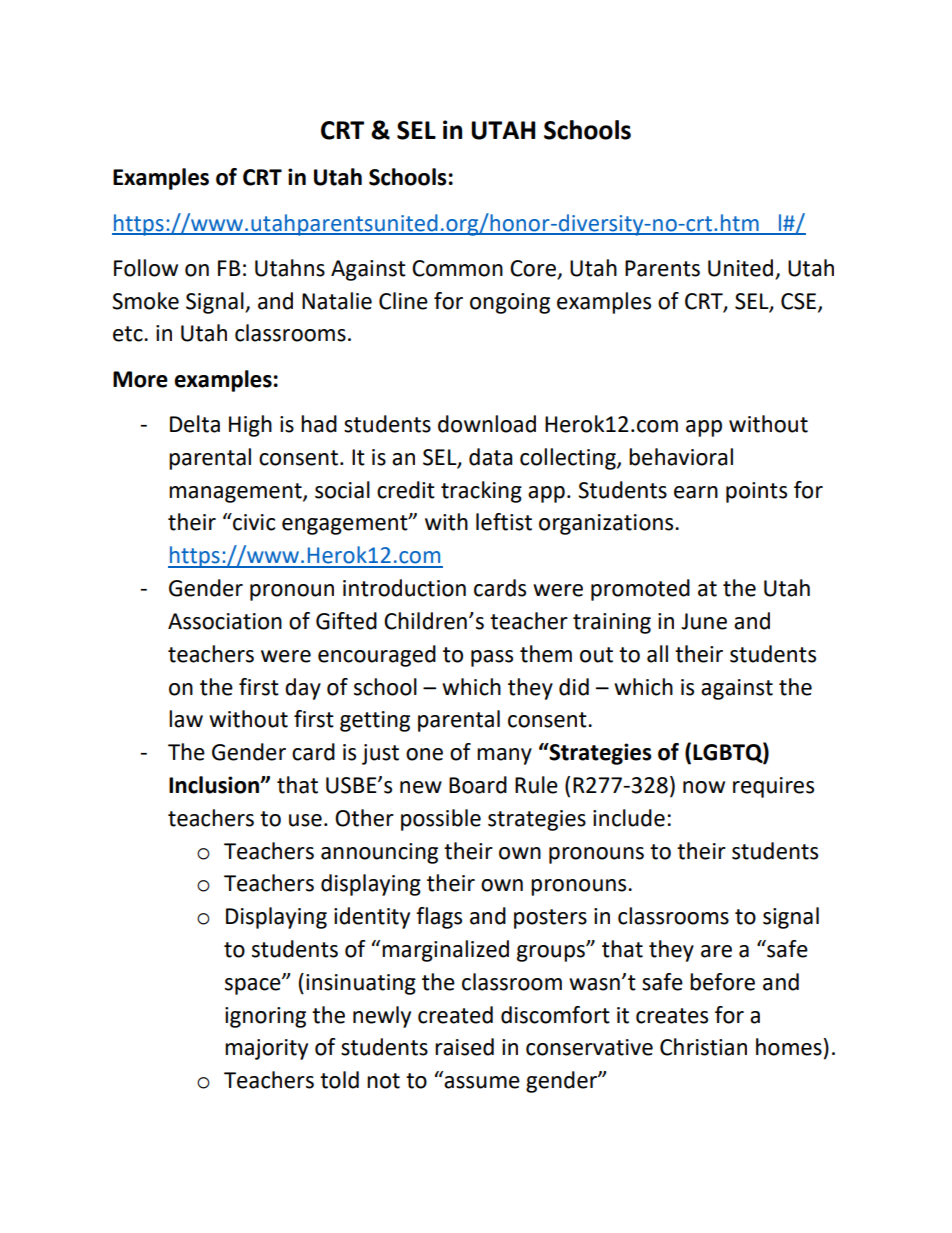 Image resolution: width=952 pixels, height=1233 pixels. Describe the element at coordinates (236, 493) in the page. I see `management` at that location.
